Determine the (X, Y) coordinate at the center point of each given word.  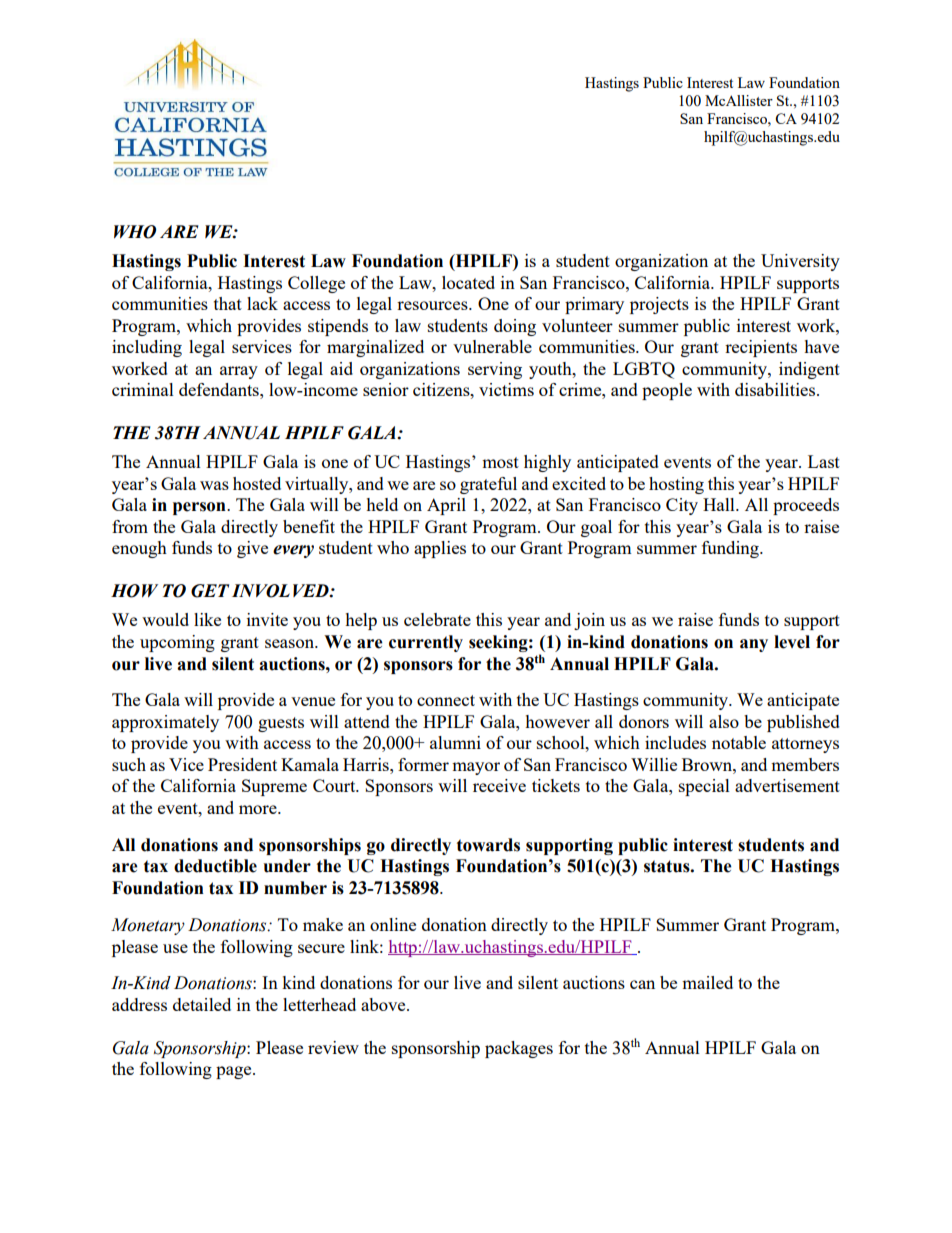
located (468, 282)
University (800, 262)
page (235, 1072)
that (228, 303)
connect (446, 700)
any (754, 645)
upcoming (177, 643)
